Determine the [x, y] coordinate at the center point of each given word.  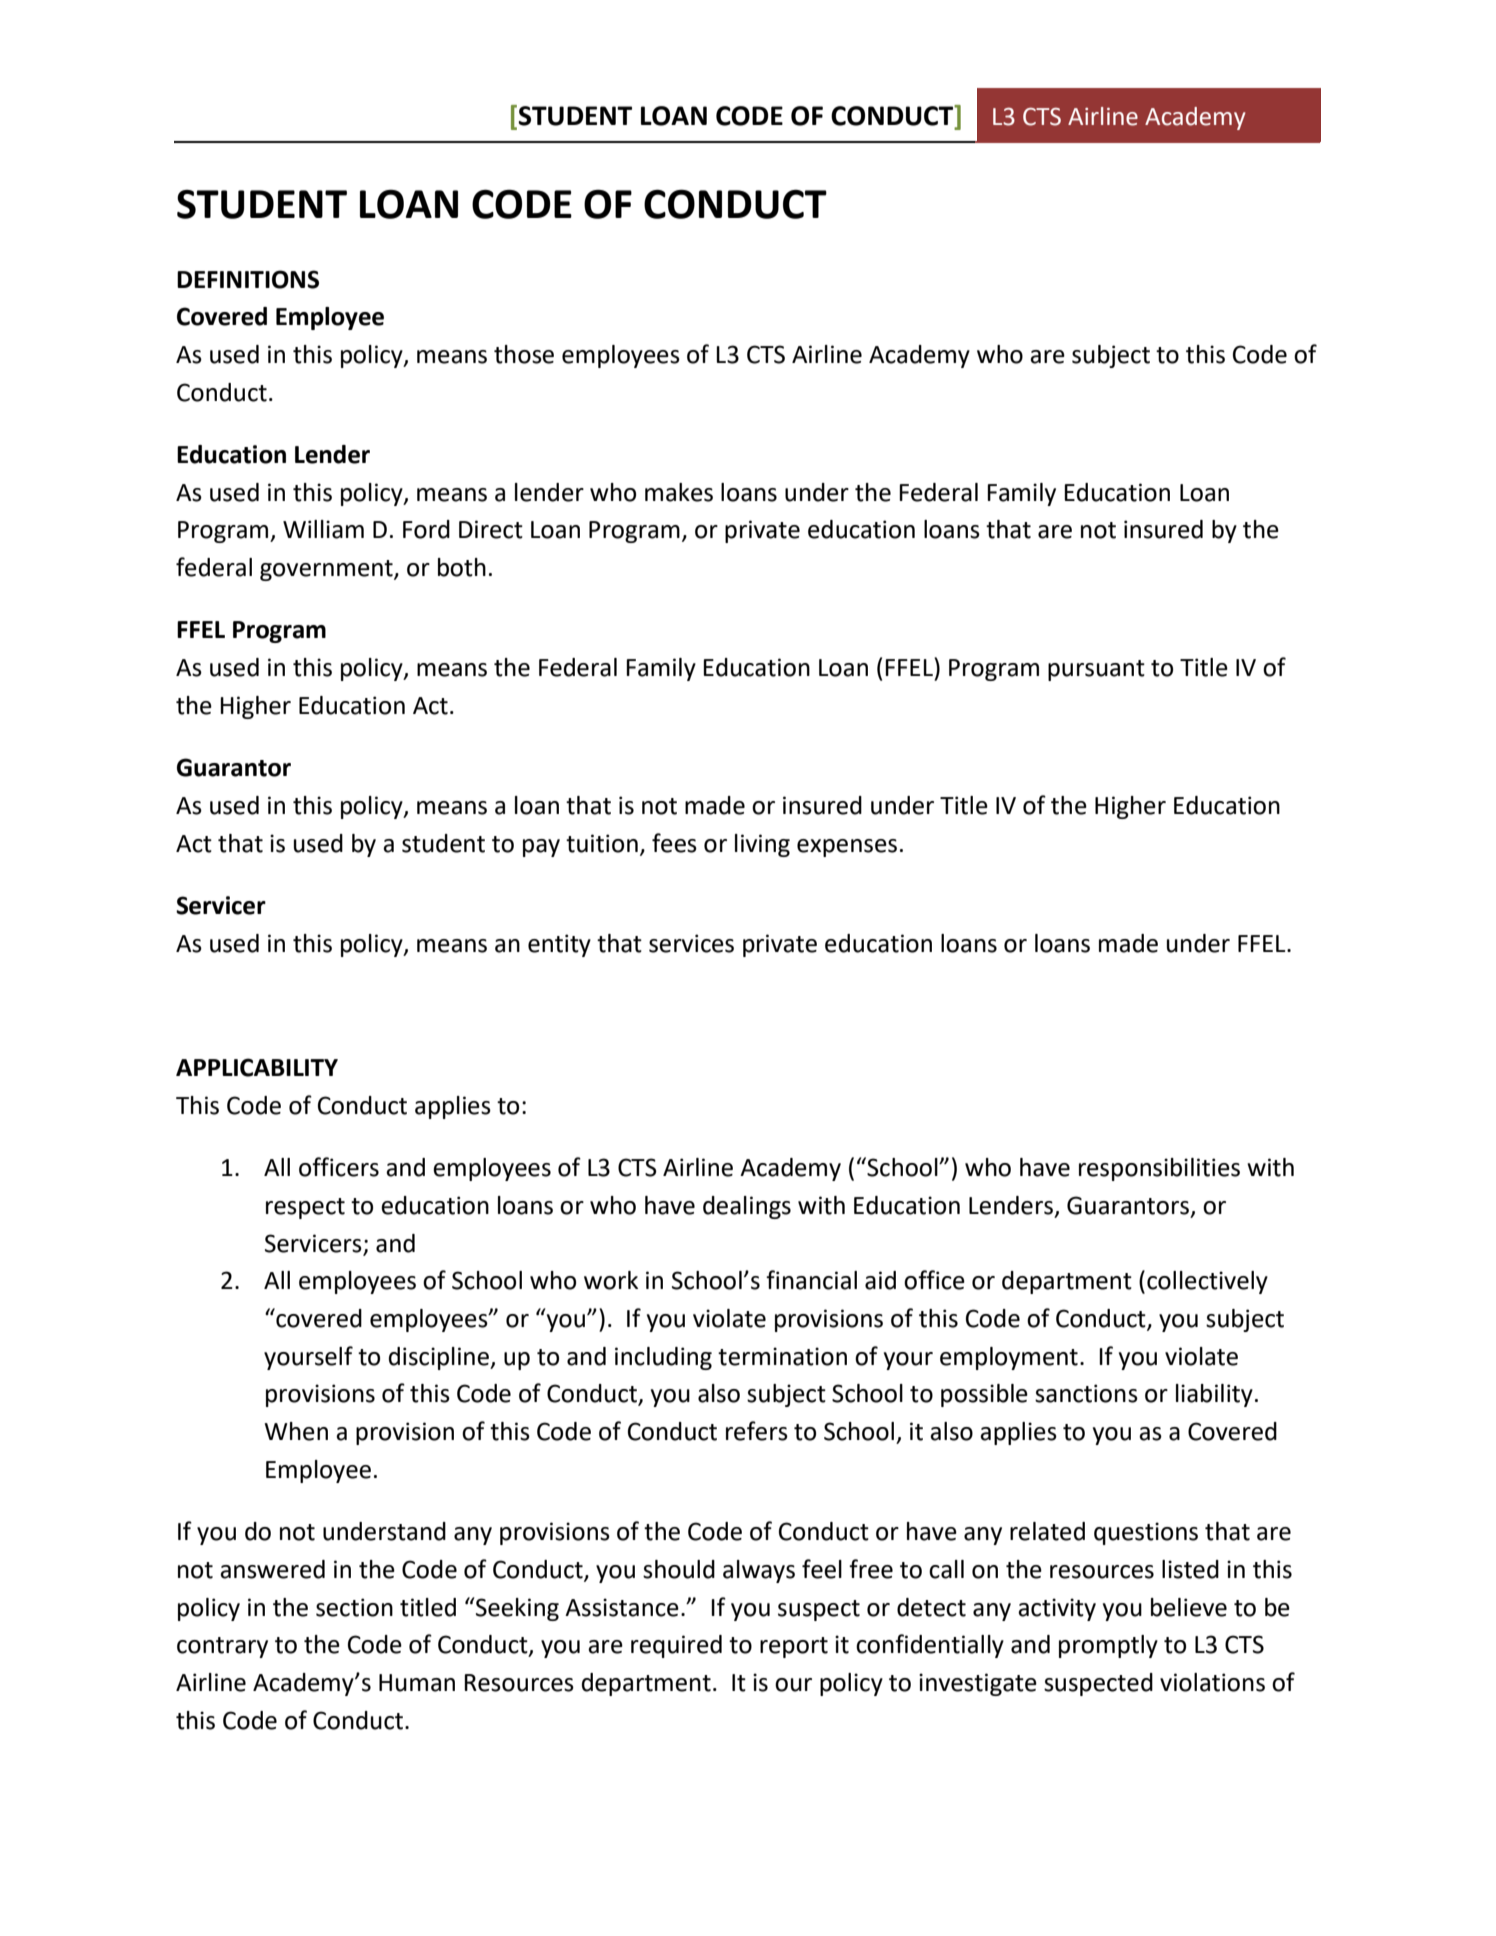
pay [541, 848]
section [354, 1607]
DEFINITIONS [248, 279]
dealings [747, 1207]
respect [305, 1208]
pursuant [1096, 670]
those [524, 354]
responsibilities [1159, 1169]
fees [674, 843]
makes [679, 492]
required [676, 1646]
